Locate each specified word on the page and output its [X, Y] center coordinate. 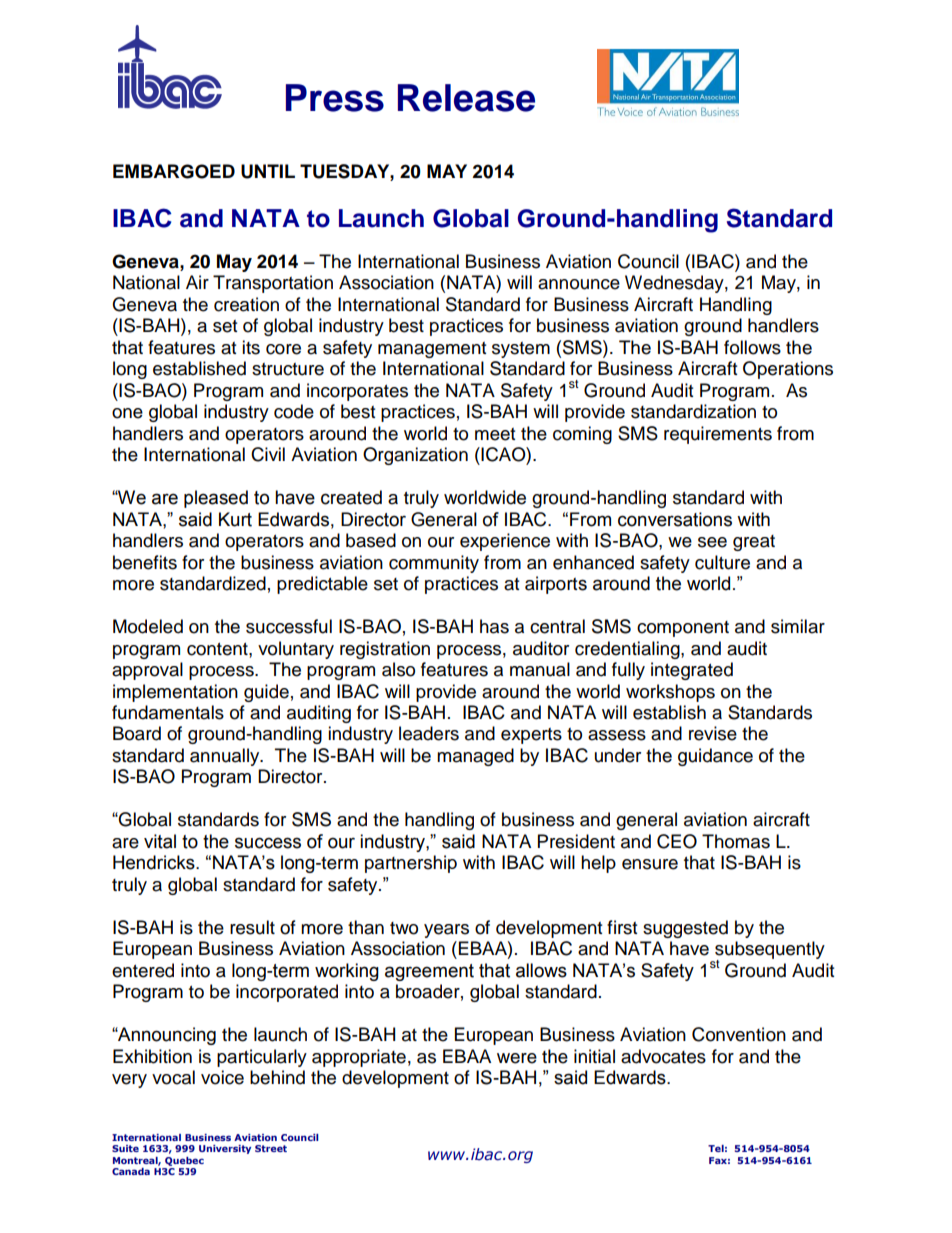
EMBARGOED [174, 171]
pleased [216, 499]
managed [475, 757]
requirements [718, 435]
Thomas [736, 841]
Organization [415, 456]
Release [466, 98]
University [225, 1149]
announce [579, 284]
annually [226, 757]
